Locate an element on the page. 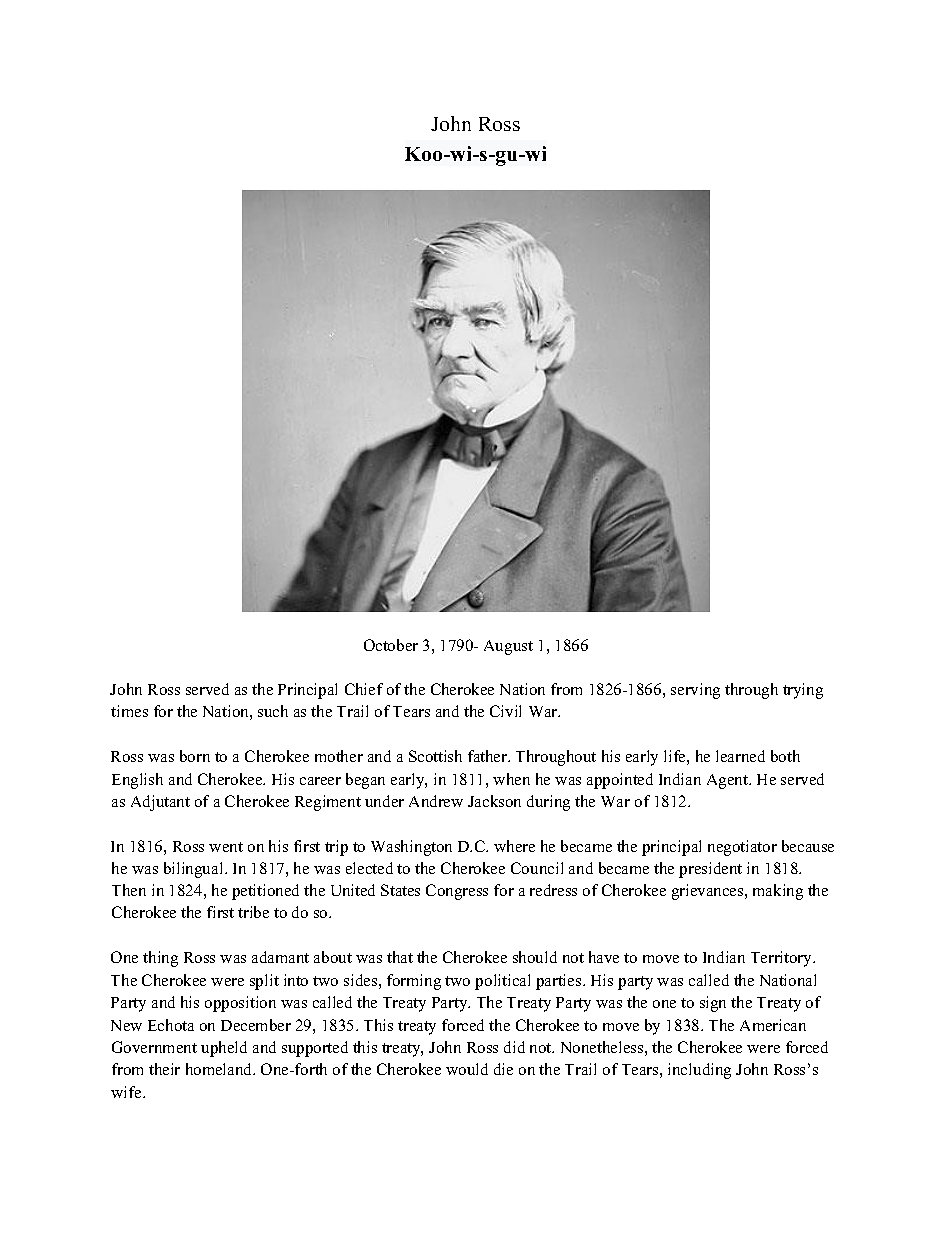  that is located at coordinates (400, 957).
